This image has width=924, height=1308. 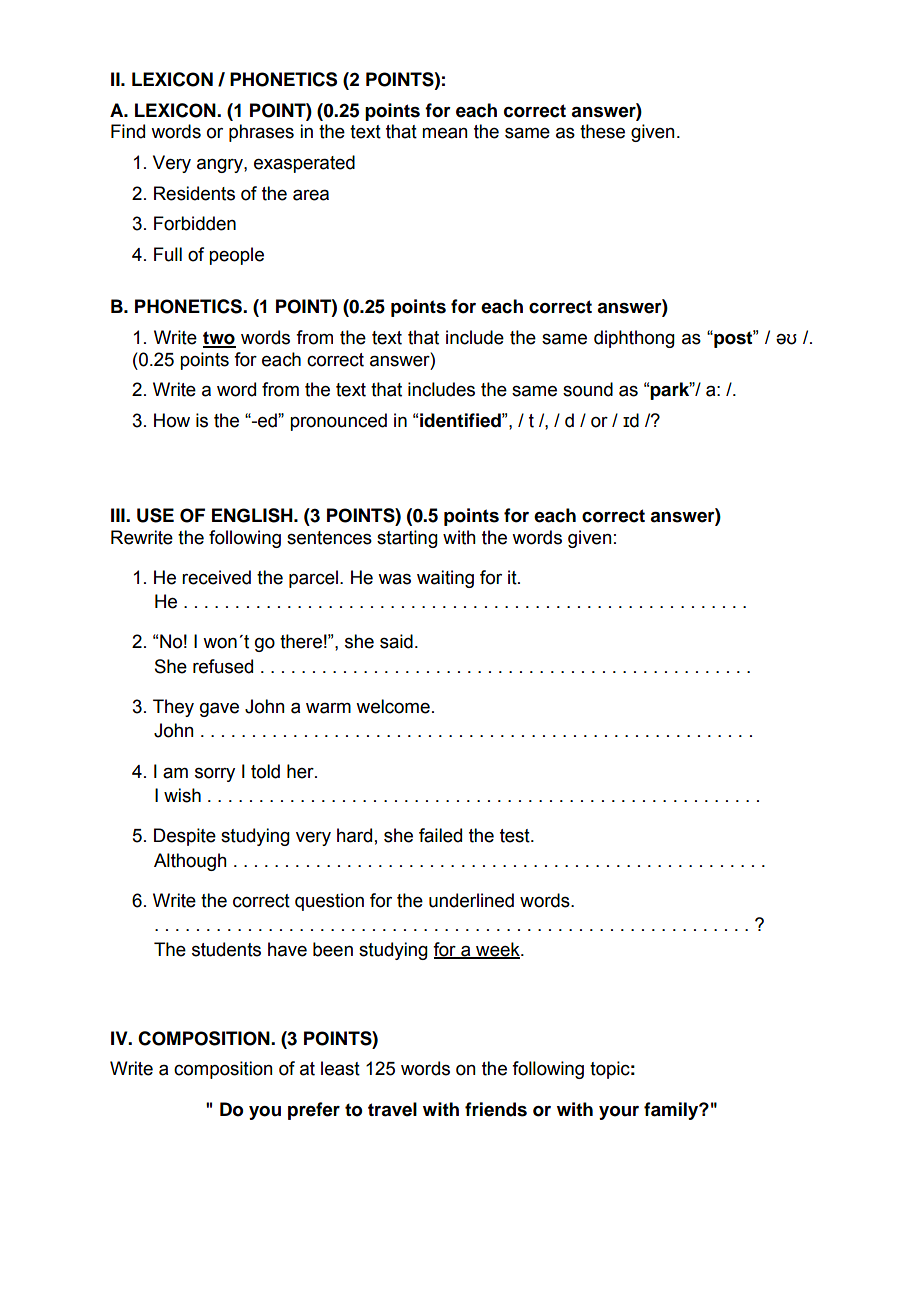 I want to click on received, so click(x=216, y=577).
